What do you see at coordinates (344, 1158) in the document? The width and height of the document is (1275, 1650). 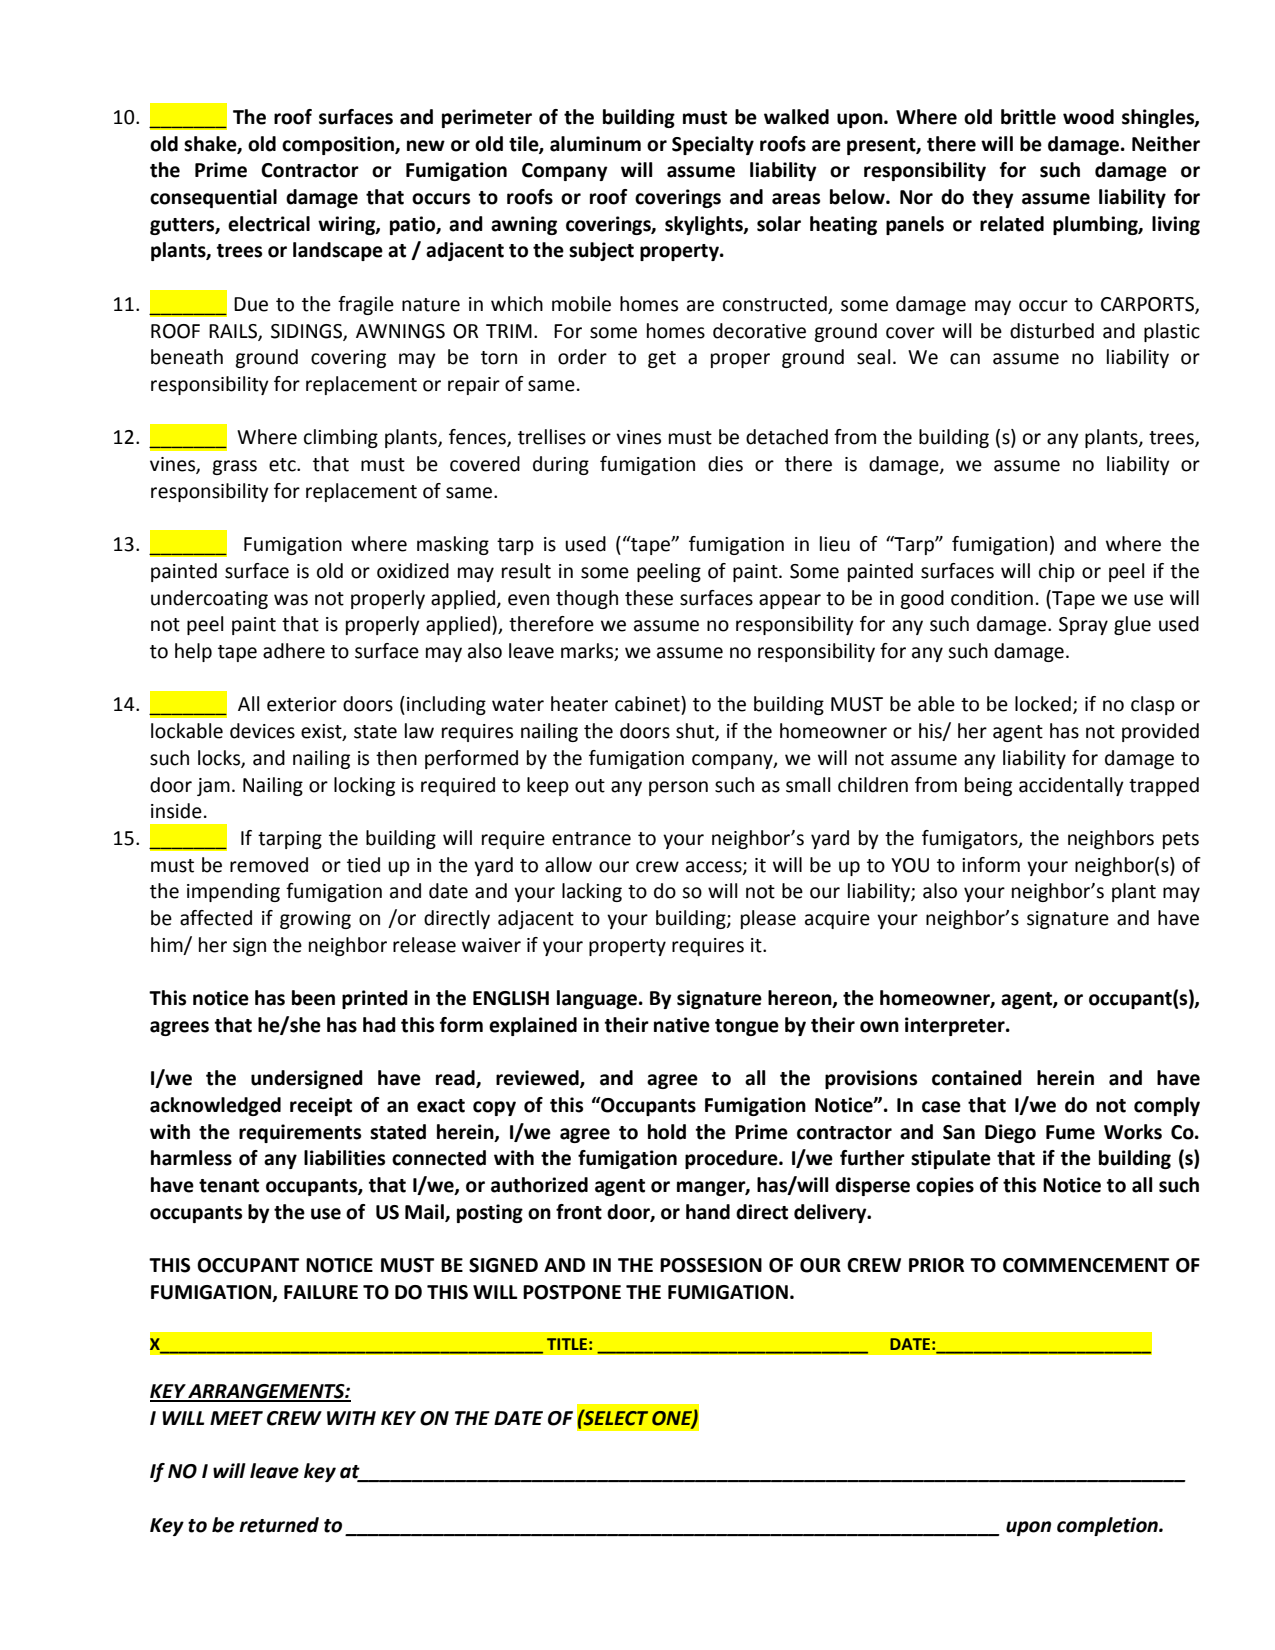 I see `liabilities` at bounding box center [344, 1158].
